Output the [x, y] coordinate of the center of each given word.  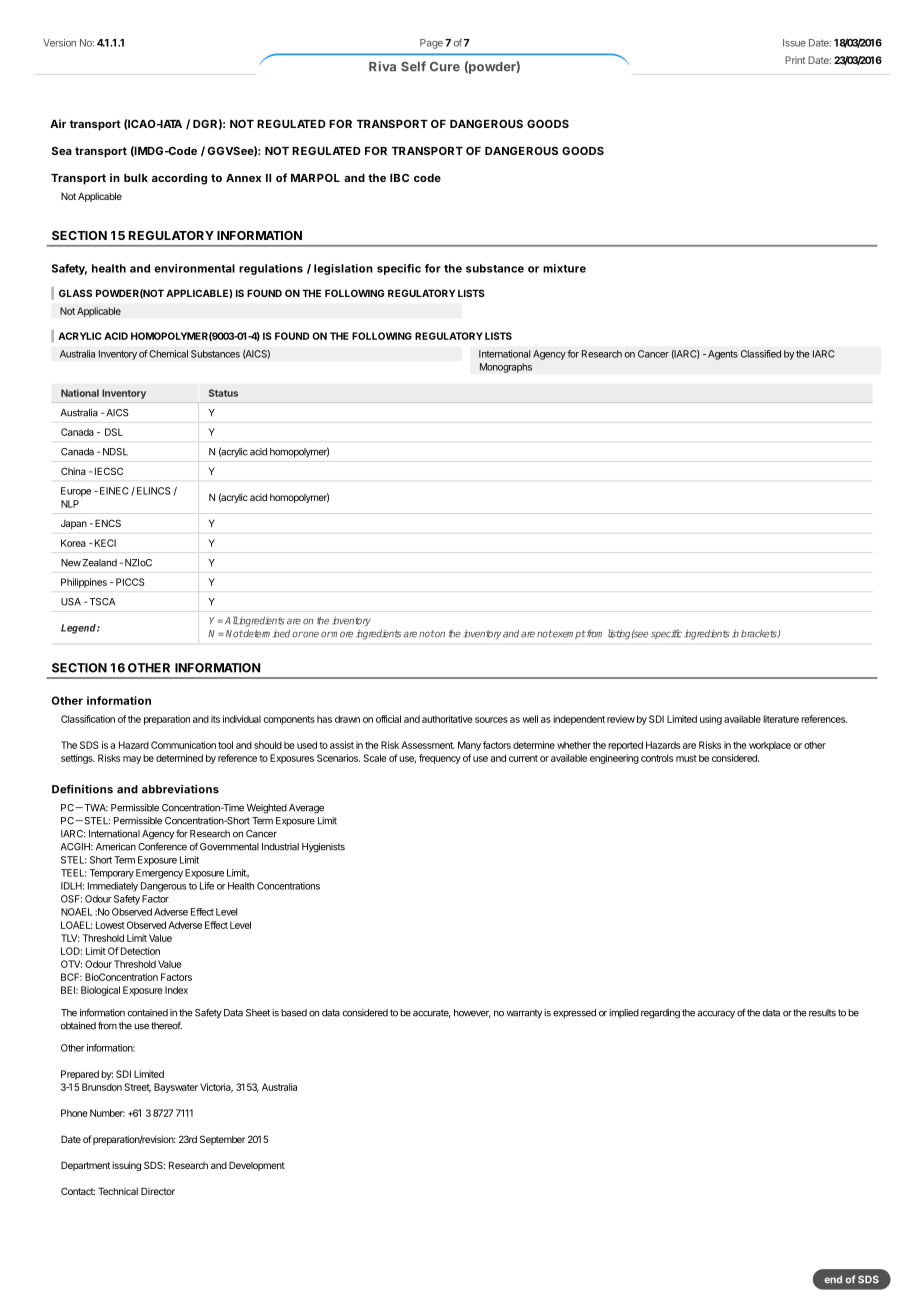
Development [257, 1166]
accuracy [716, 1014]
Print [795, 60]
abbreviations [180, 789]
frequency [440, 759]
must [686, 758]
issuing [126, 1166]
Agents [723, 355]
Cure [445, 67]
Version [59, 43]
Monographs [506, 368]
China [73, 471]
